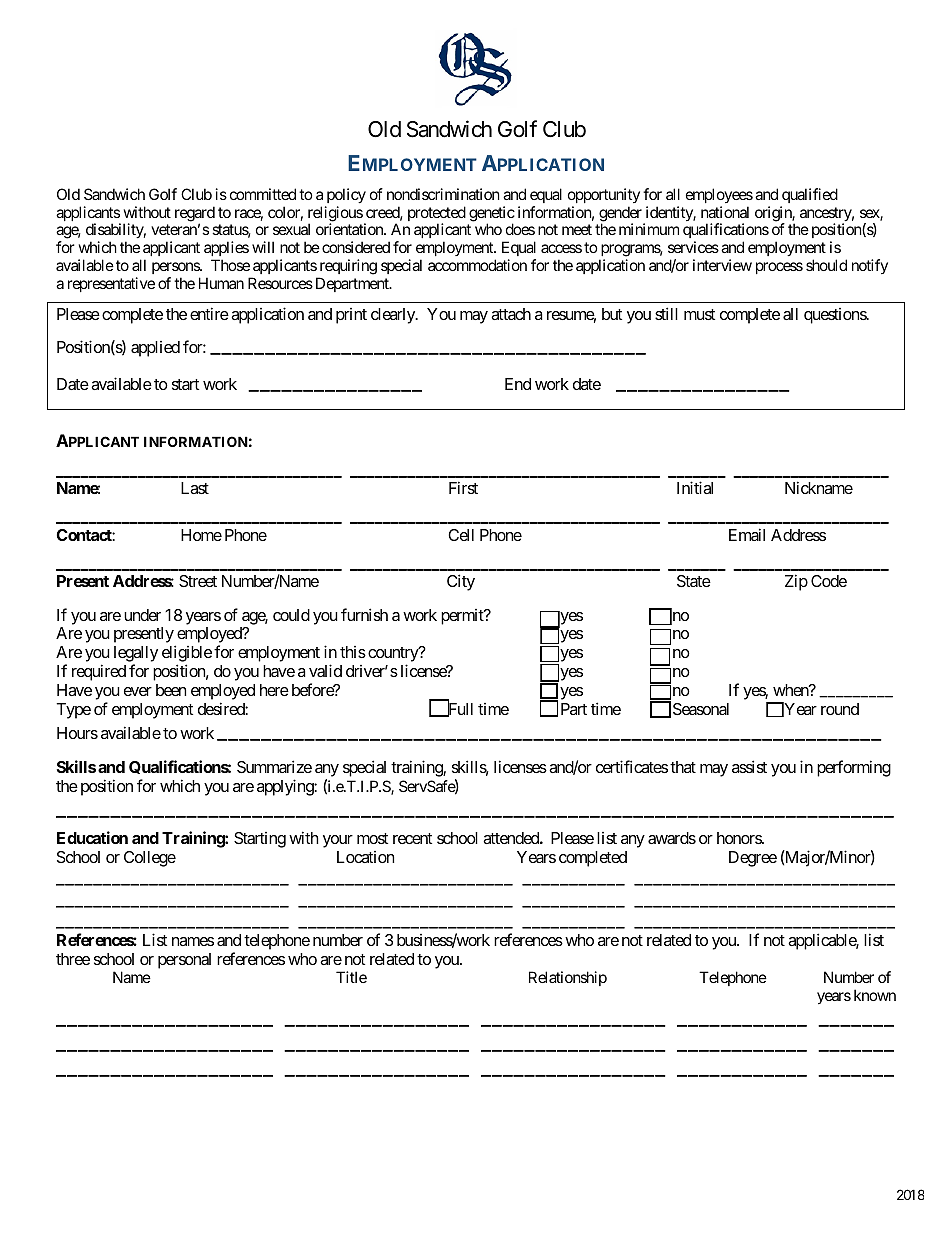  Describe the element at coordinates (747, 534) in the screenshot. I see `Email` at that location.
